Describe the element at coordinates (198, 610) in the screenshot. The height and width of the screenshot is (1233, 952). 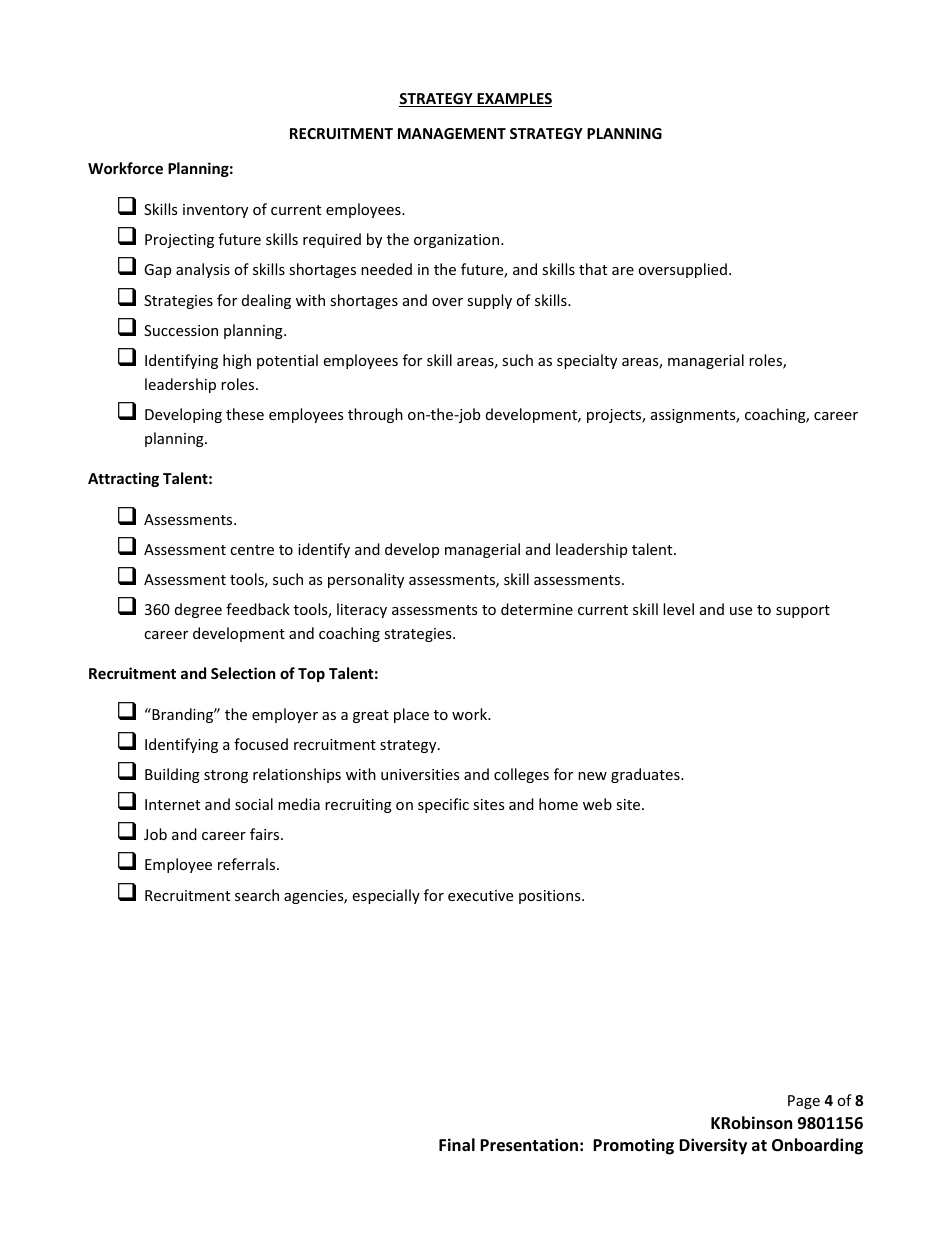
I see `degree` at that location.
